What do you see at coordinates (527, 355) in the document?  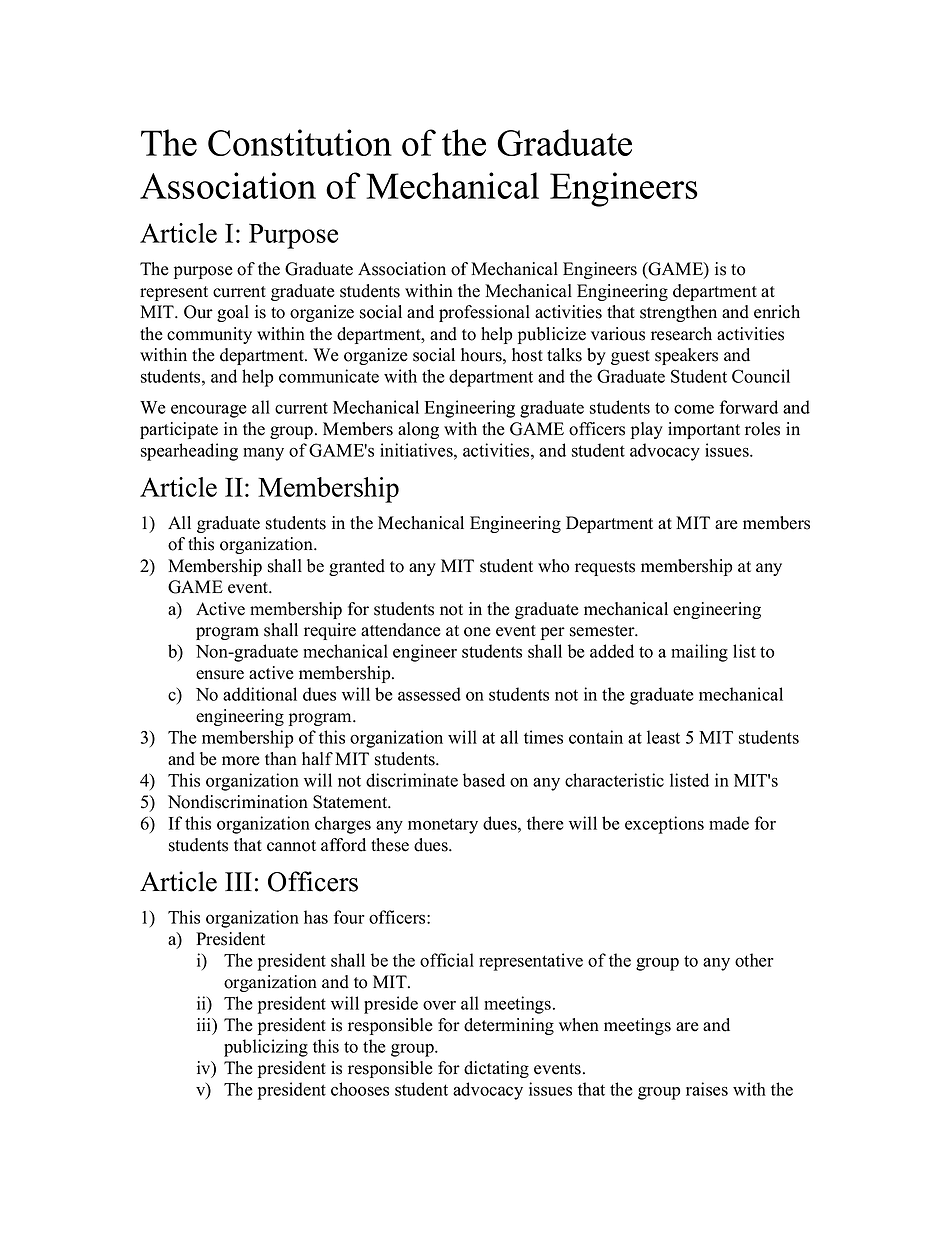 I see `host` at bounding box center [527, 355].
